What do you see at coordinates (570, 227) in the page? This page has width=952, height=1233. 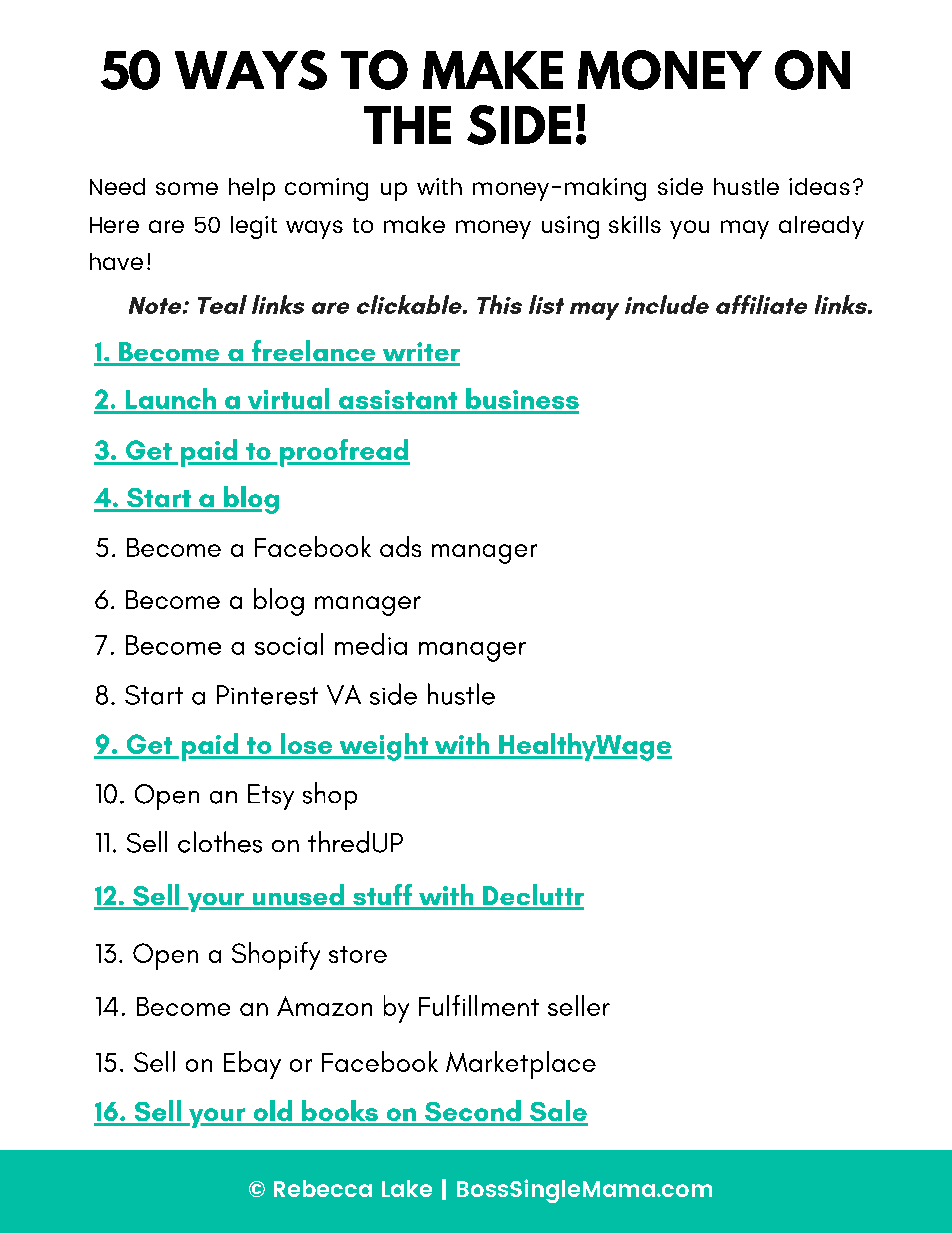 I see `using` at bounding box center [570, 227].
